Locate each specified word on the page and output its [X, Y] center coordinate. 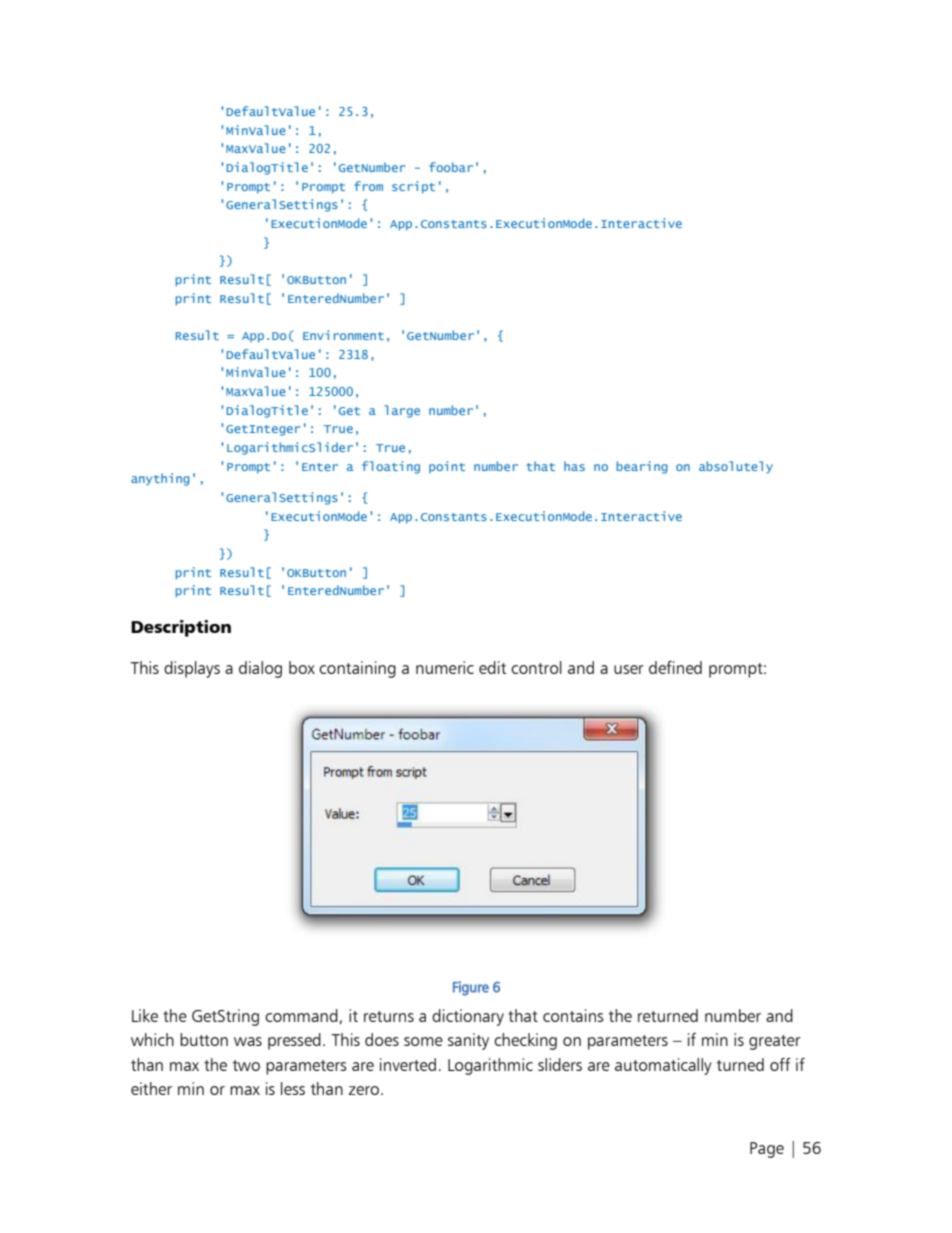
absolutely [736, 467]
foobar [451, 167]
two [246, 1065]
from [368, 186]
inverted [408, 1064]
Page [767, 1150]
